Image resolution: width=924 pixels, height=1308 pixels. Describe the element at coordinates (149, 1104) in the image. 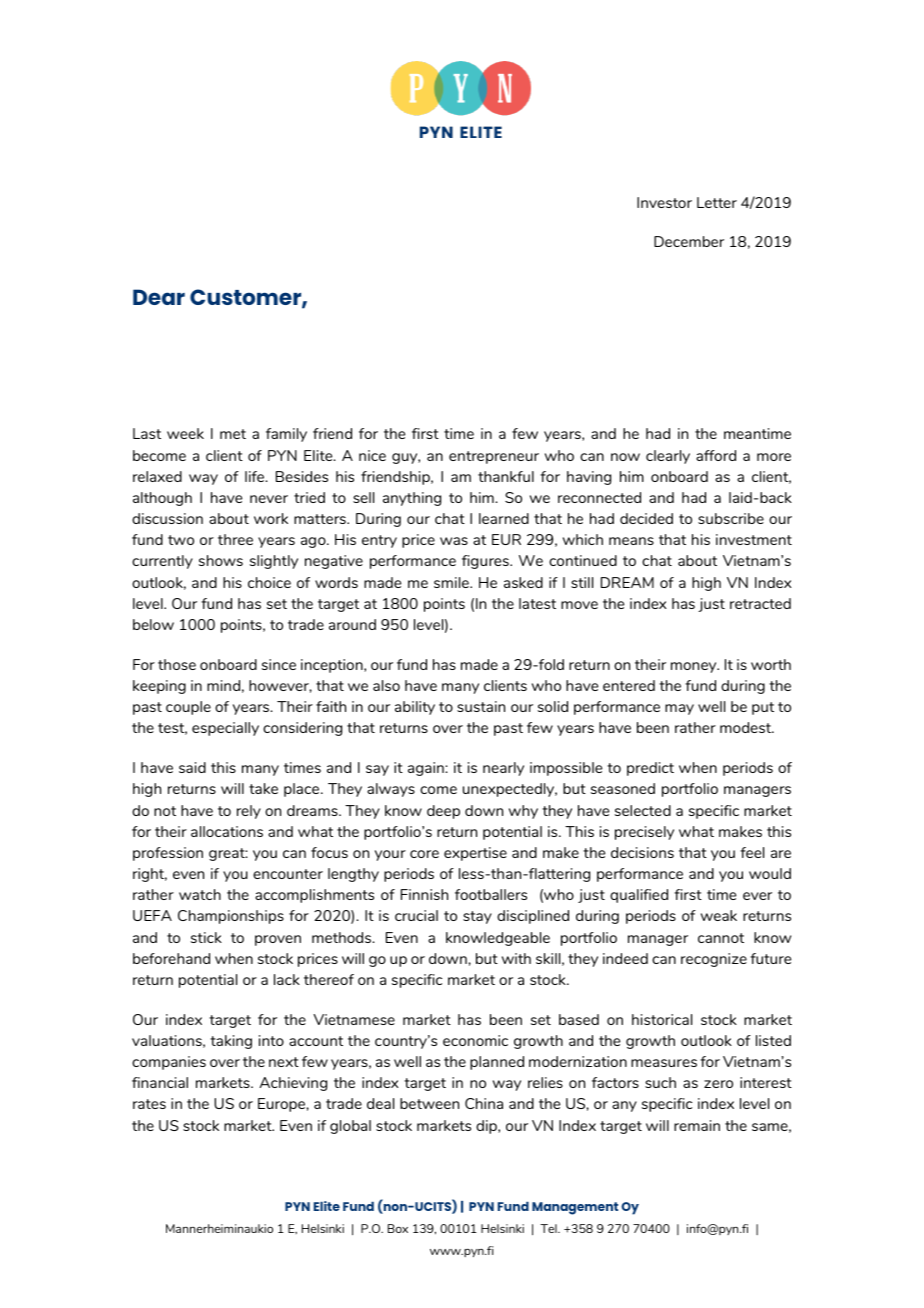

I see `rates` at that location.
